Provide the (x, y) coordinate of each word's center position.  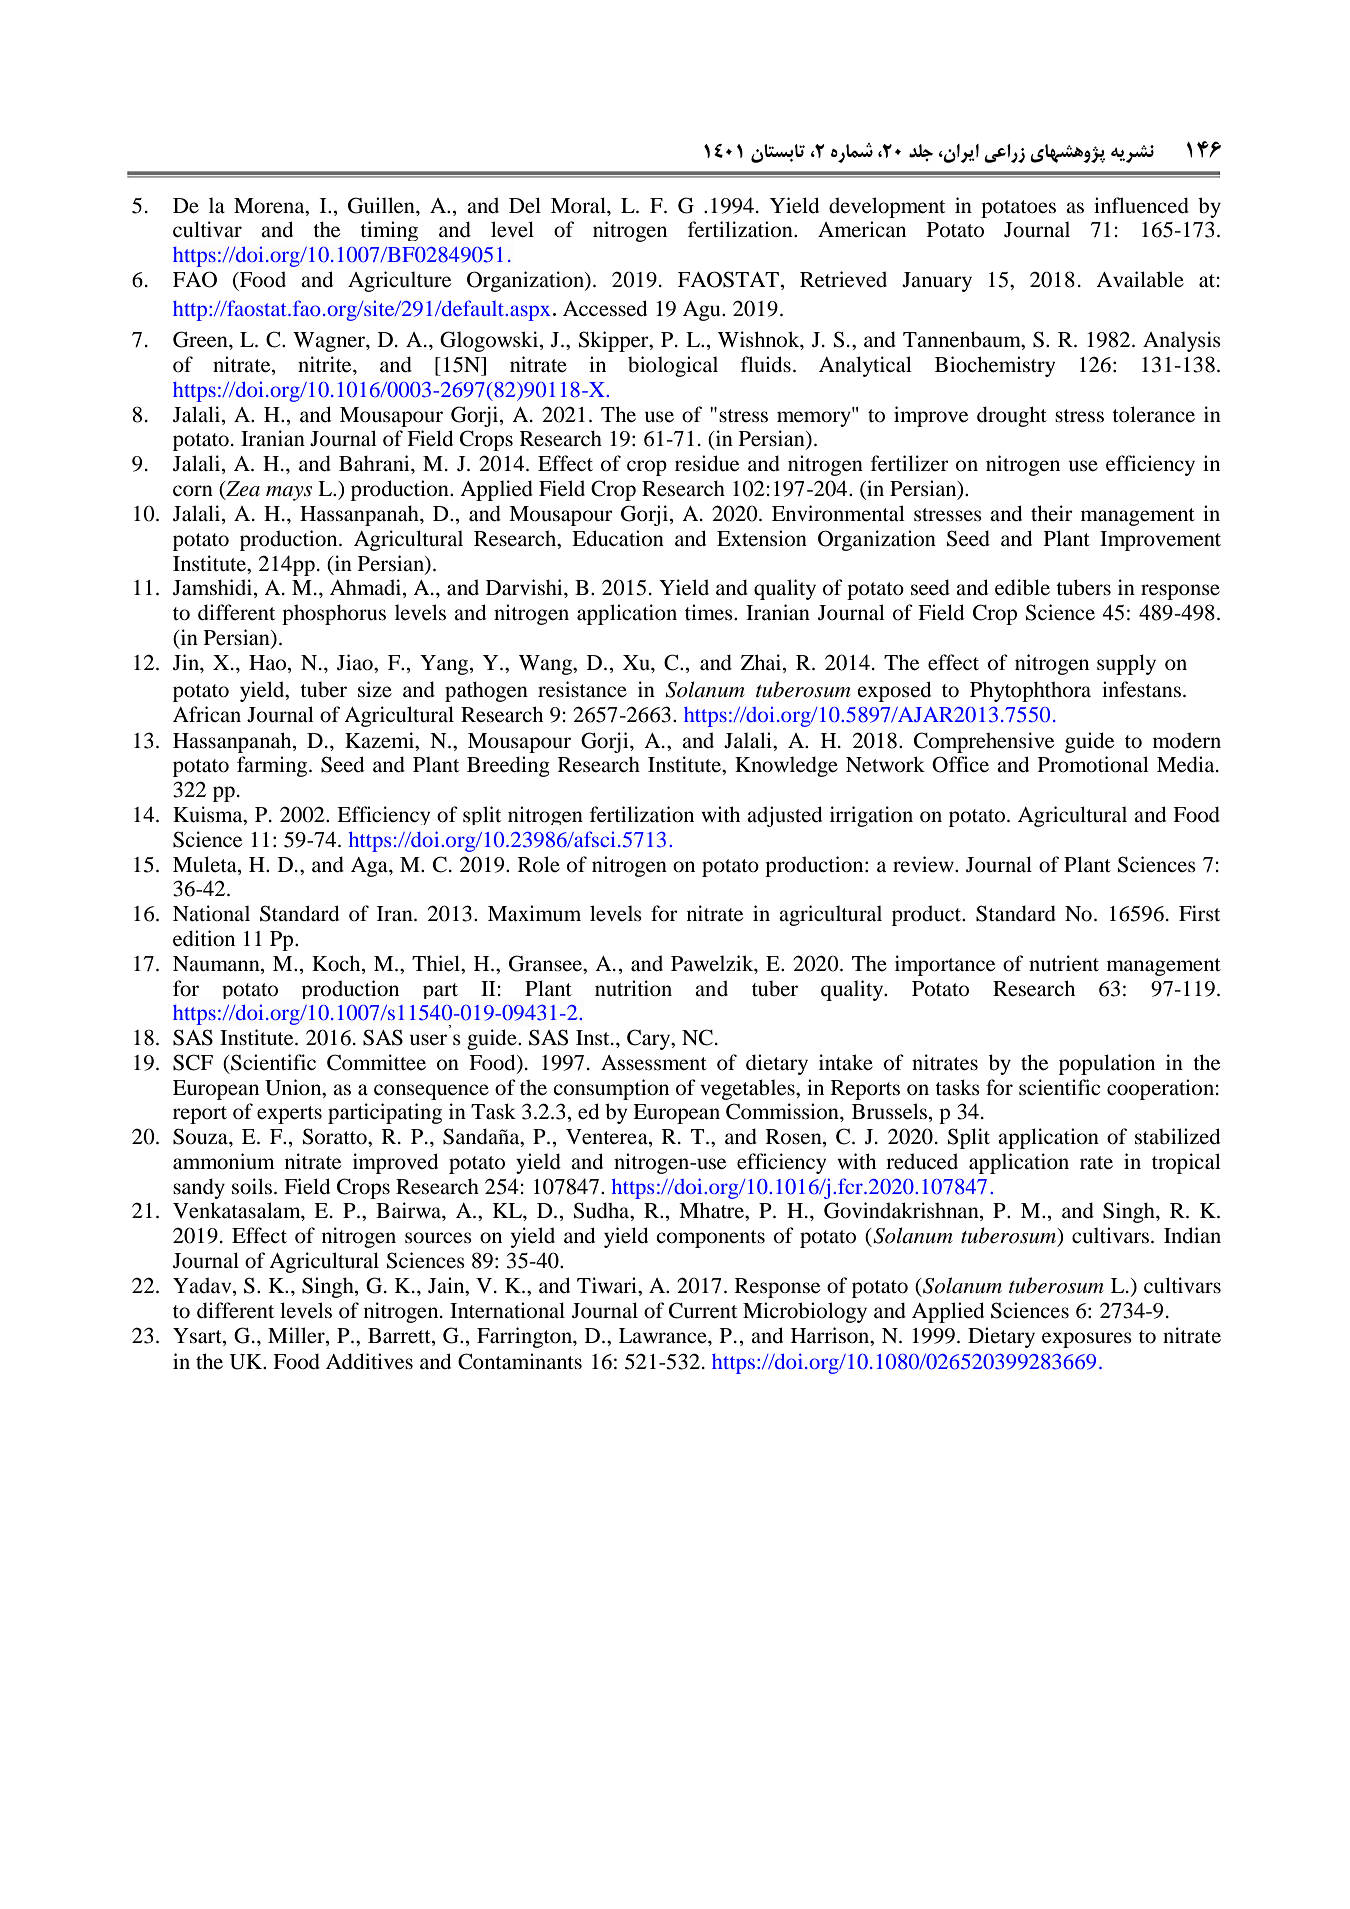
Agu (703, 311)
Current (703, 1310)
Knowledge (786, 766)
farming (273, 766)
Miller (297, 1336)
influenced (1141, 205)
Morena (270, 206)
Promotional (1093, 764)
